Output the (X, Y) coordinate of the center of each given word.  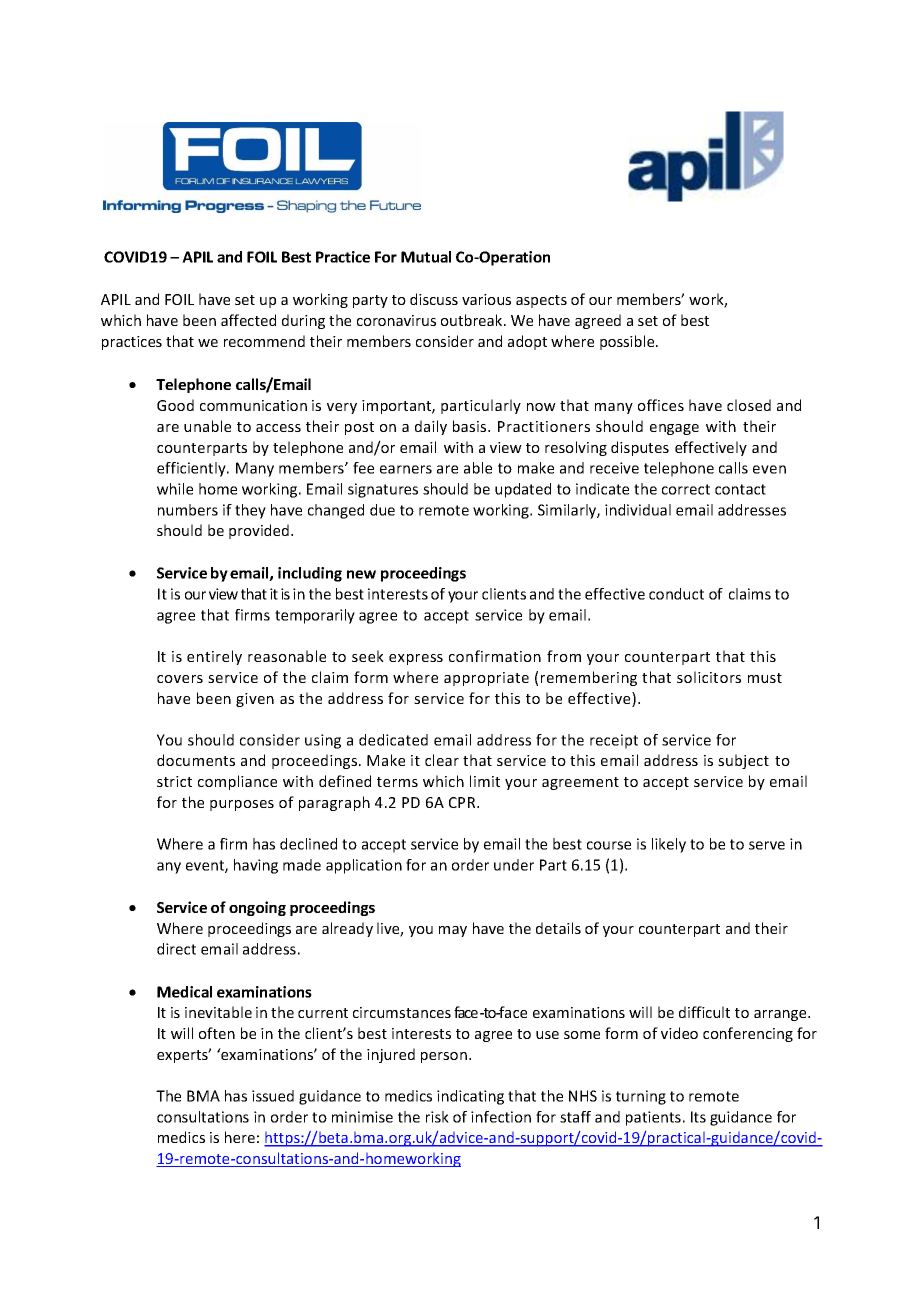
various (486, 299)
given (255, 700)
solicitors (709, 677)
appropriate (486, 679)
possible (628, 342)
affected (248, 320)
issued (273, 1096)
